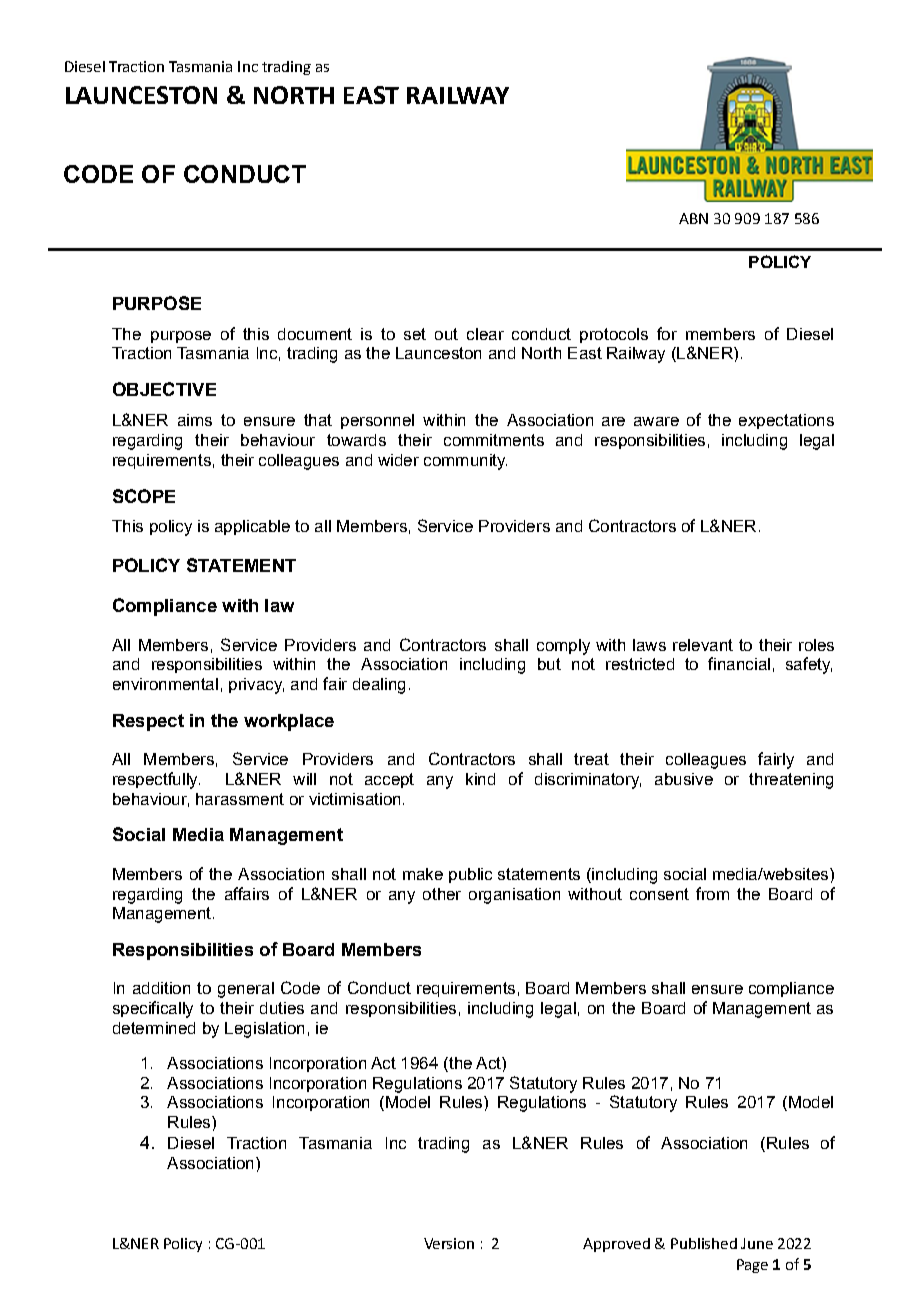  What do you see at coordinates (449, 1243) in the document?
I see `Version` at bounding box center [449, 1243].
